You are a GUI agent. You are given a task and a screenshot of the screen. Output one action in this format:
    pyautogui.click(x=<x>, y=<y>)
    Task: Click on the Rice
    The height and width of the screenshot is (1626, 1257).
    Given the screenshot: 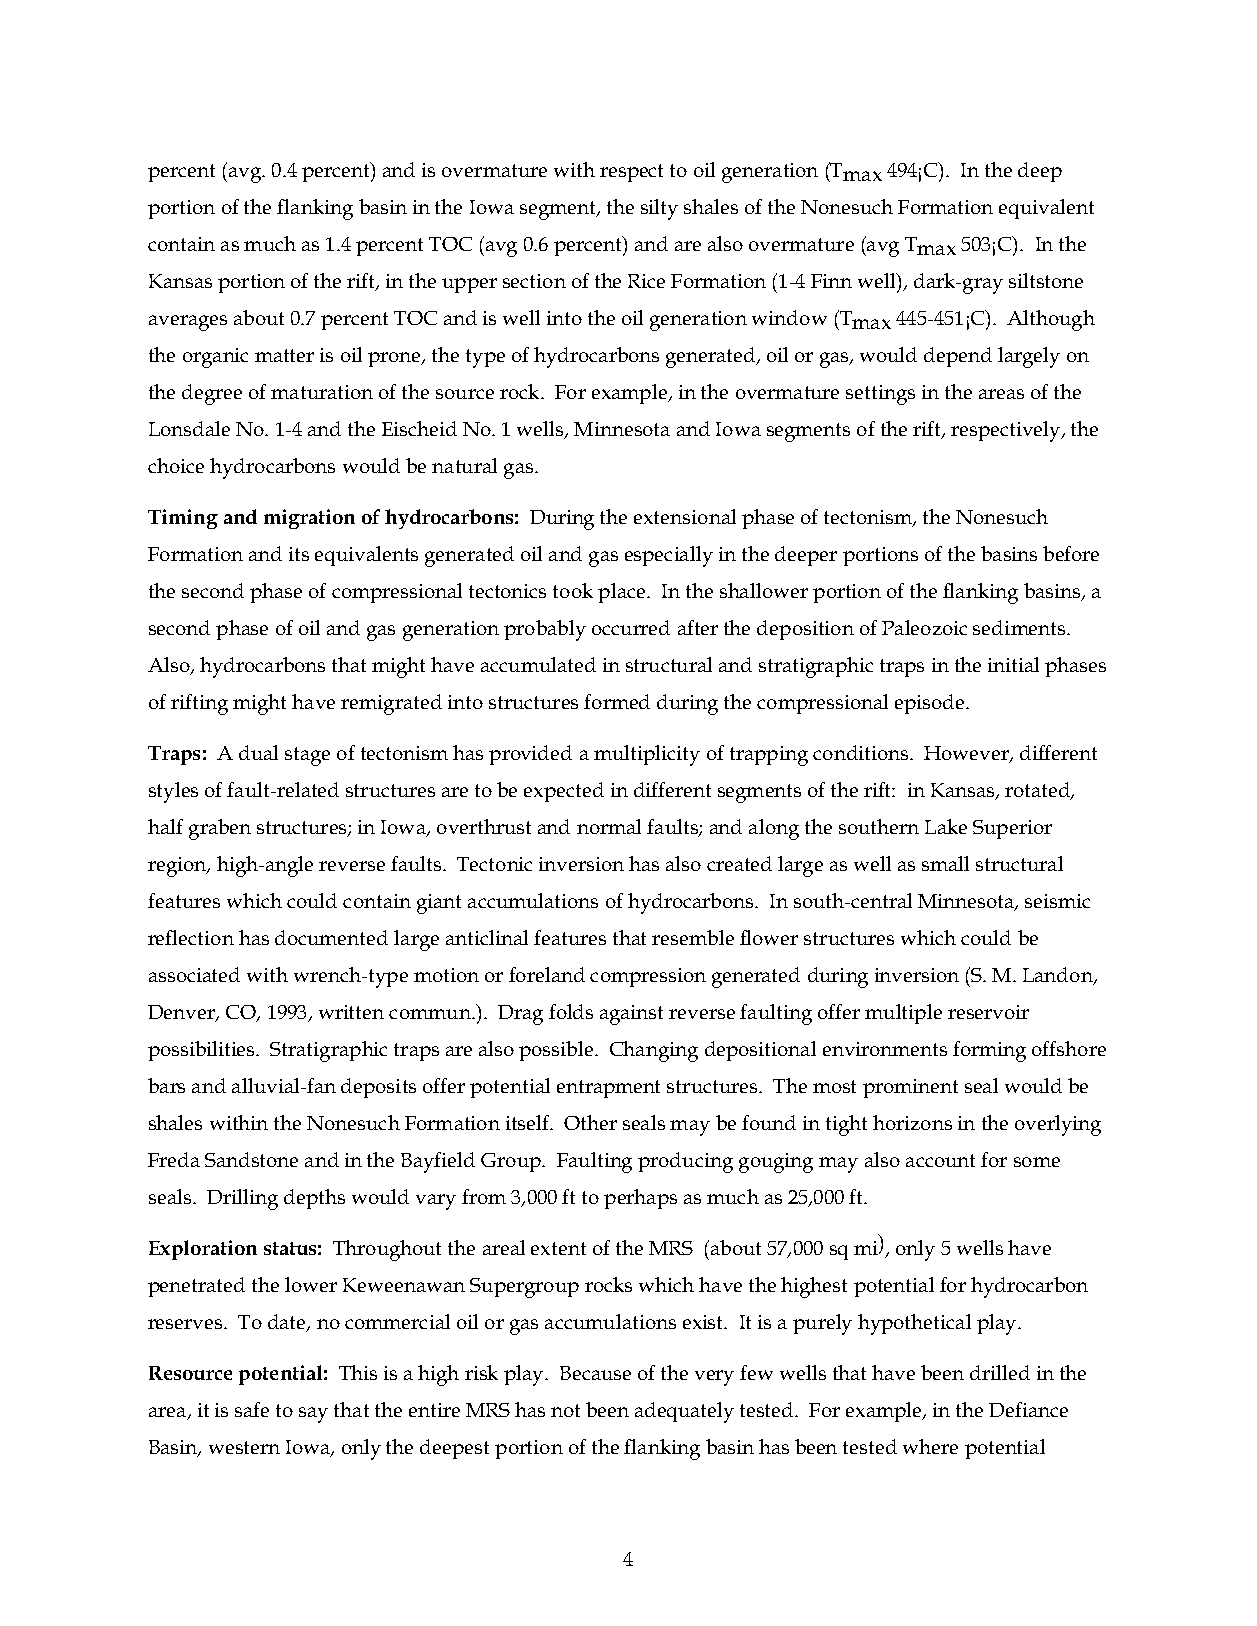 What is the action you would take?
    pyautogui.click(x=646, y=281)
